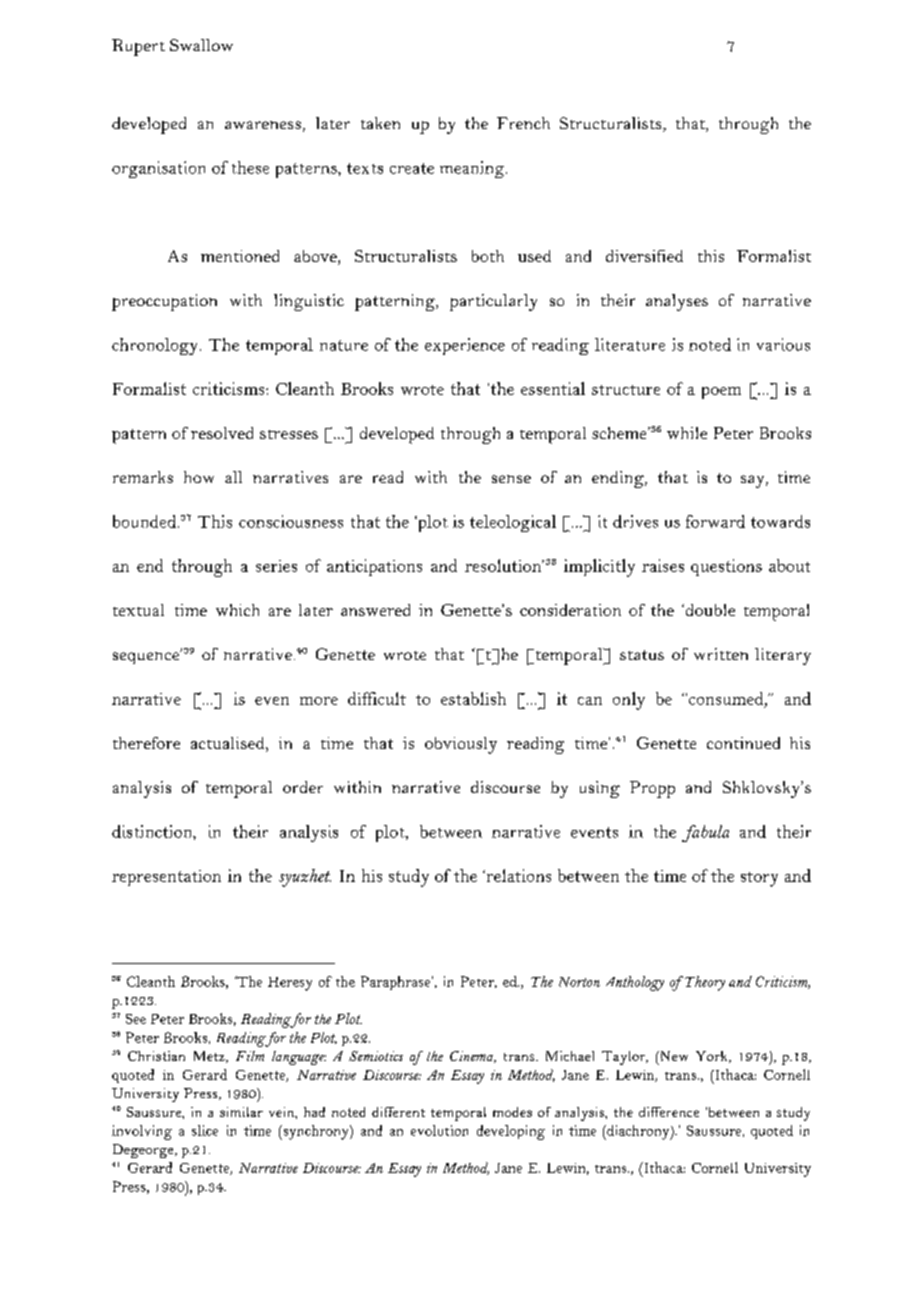 The image size is (924, 1308). I want to click on analyses, so click(677, 302).
